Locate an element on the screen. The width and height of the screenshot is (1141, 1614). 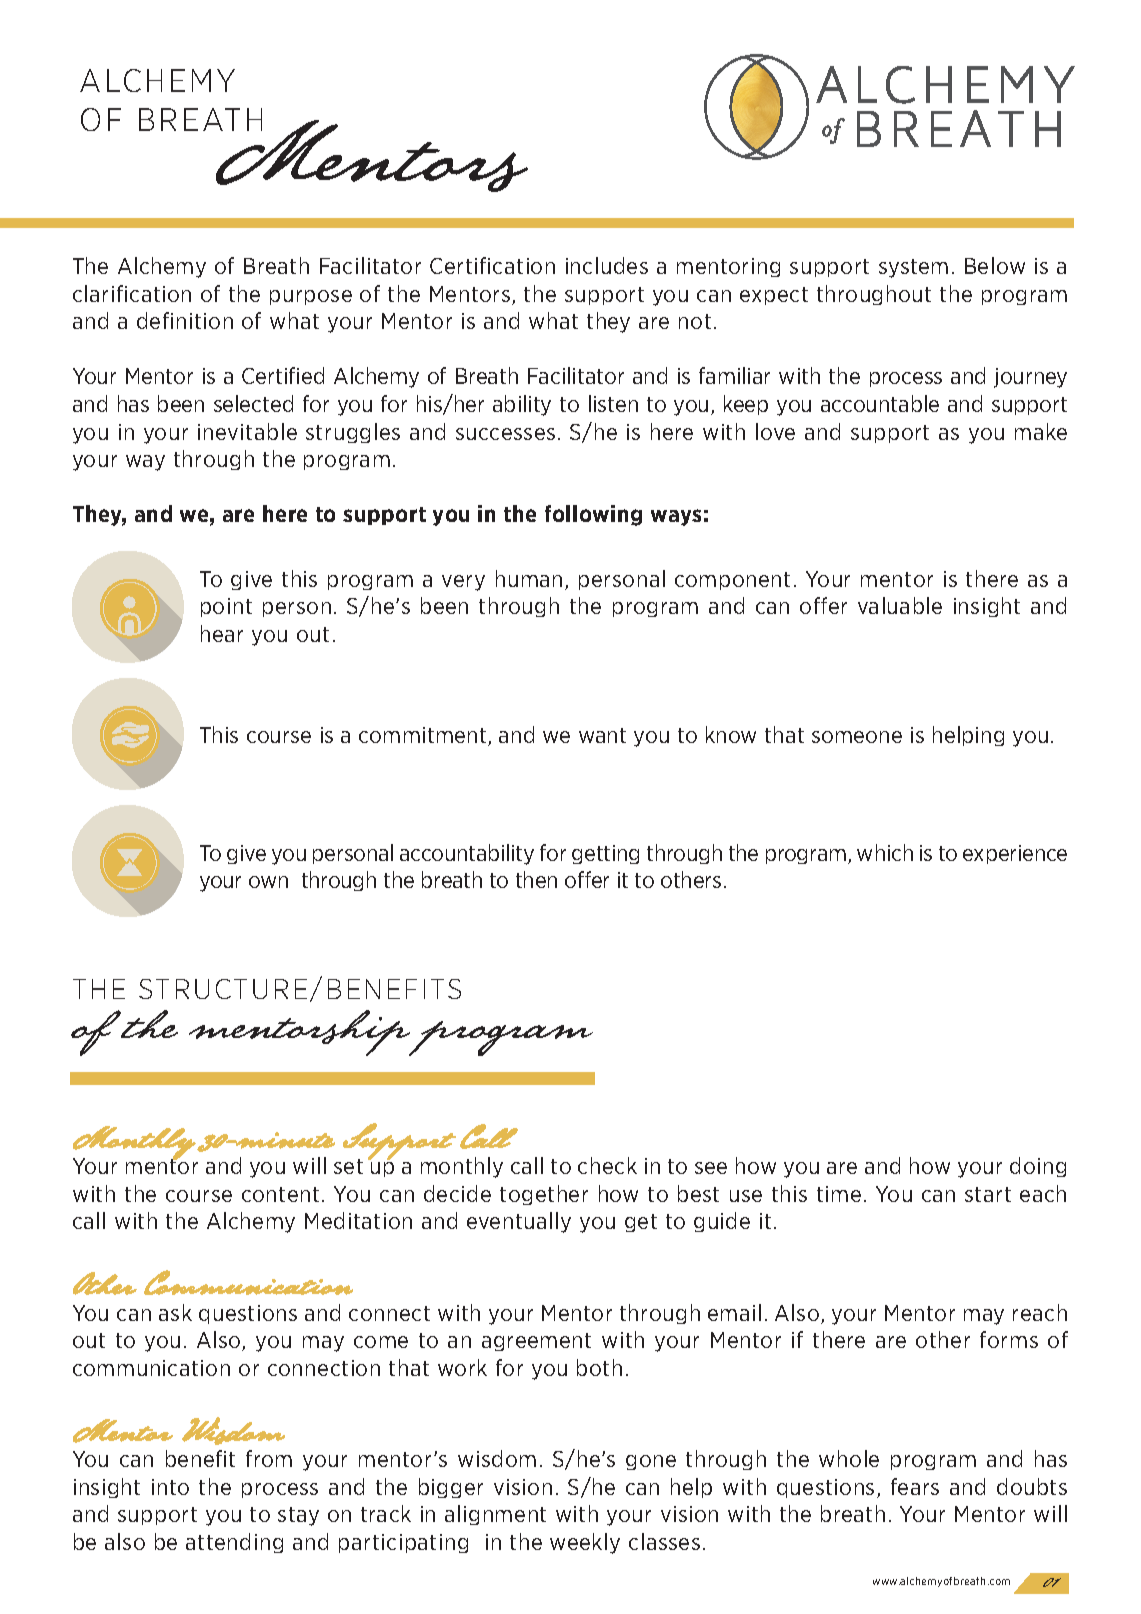
own is located at coordinates (268, 882).
